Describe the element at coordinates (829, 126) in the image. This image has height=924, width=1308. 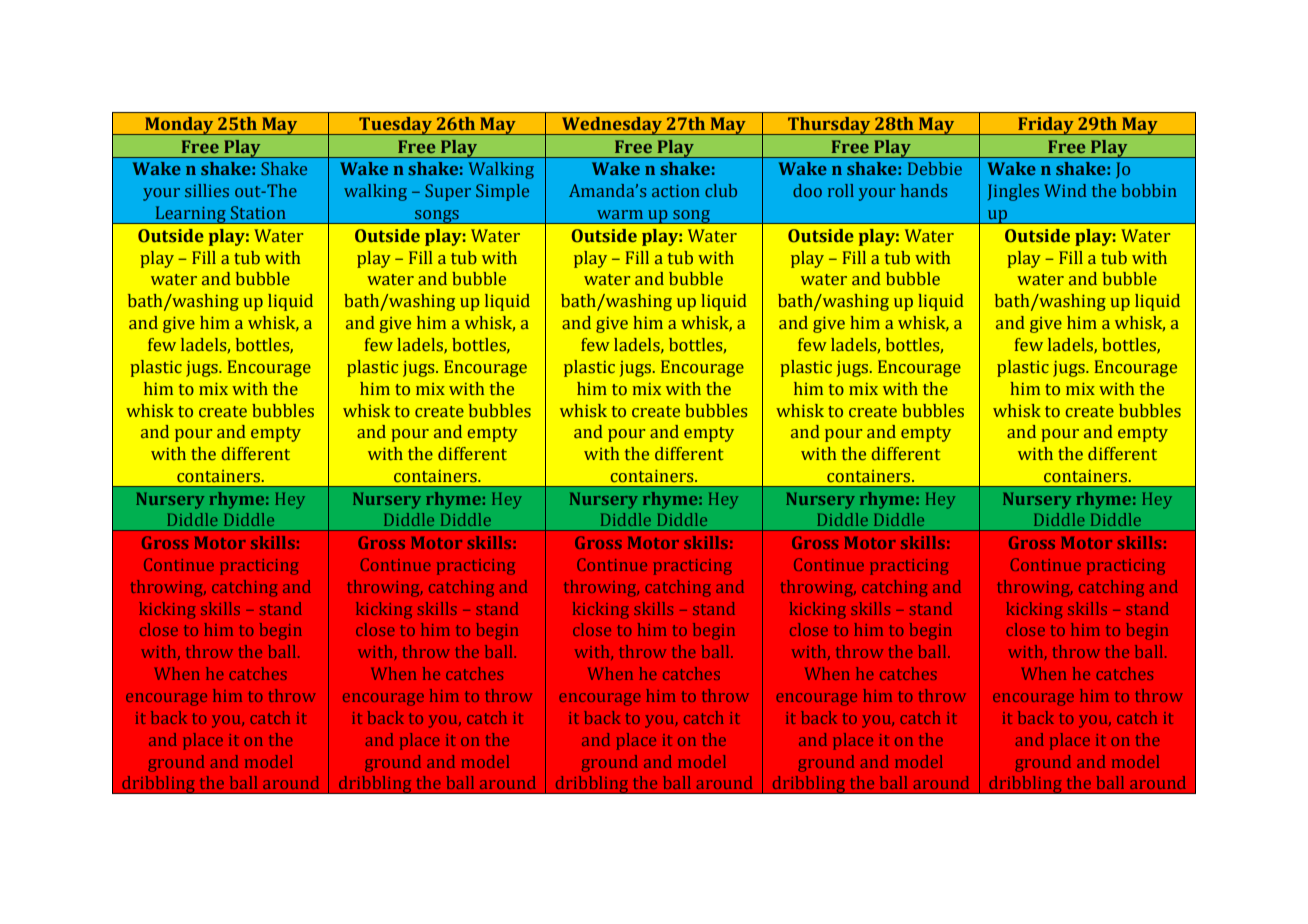
I see `Thursday` at that location.
